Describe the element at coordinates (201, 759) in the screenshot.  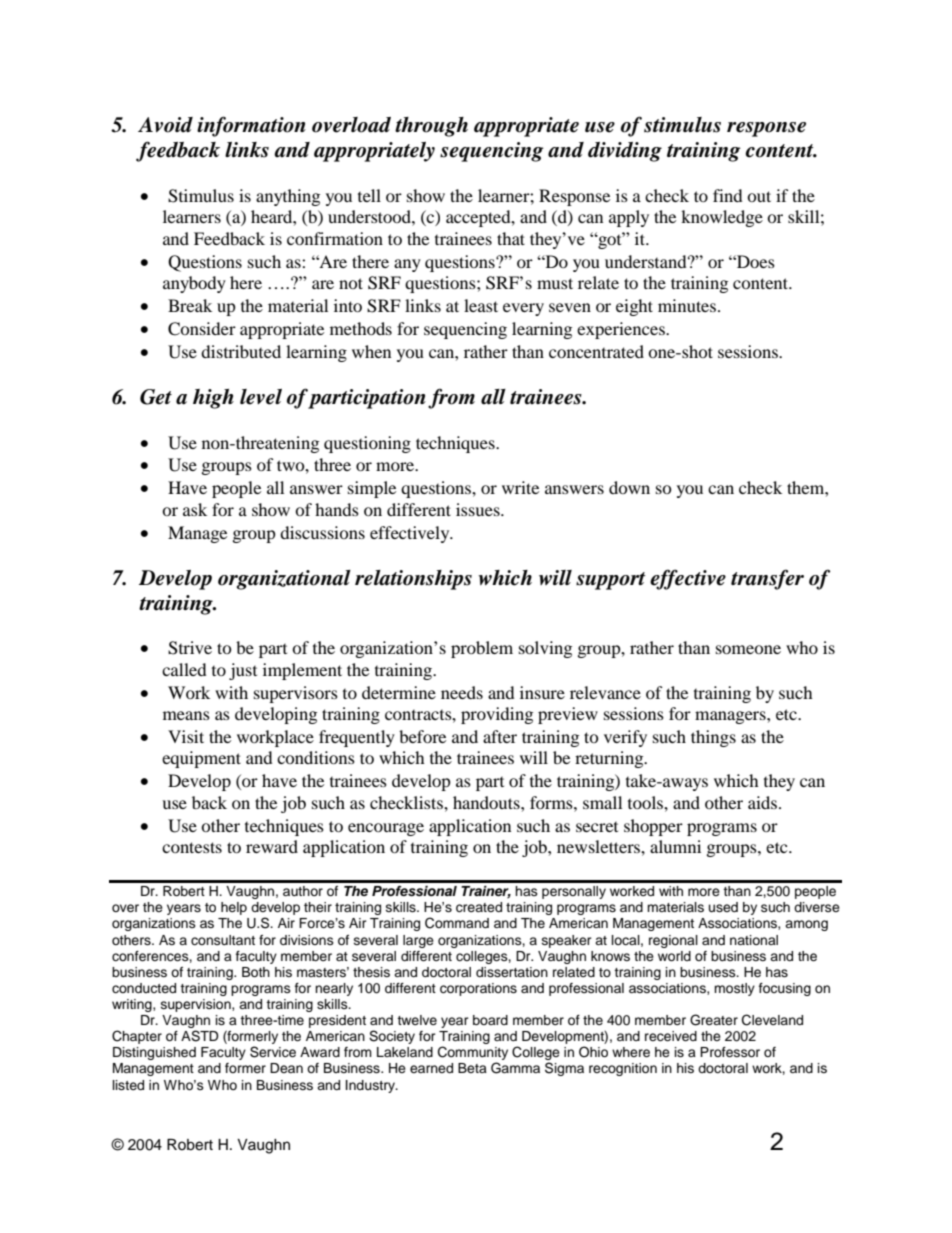
I see `equipment` at that location.
